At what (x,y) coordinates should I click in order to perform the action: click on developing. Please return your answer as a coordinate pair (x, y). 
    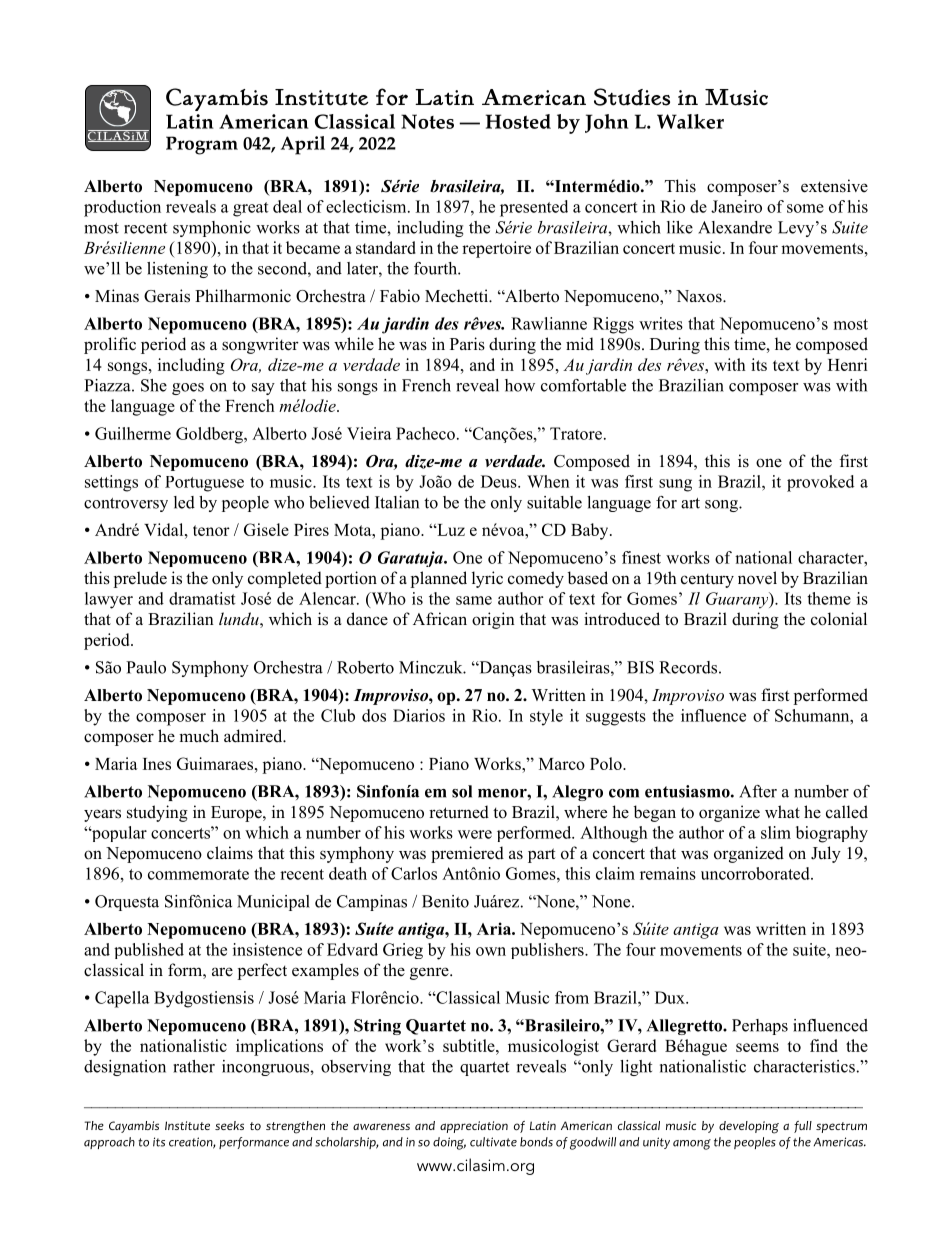
    Looking at the image, I should click on (749, 1127).
